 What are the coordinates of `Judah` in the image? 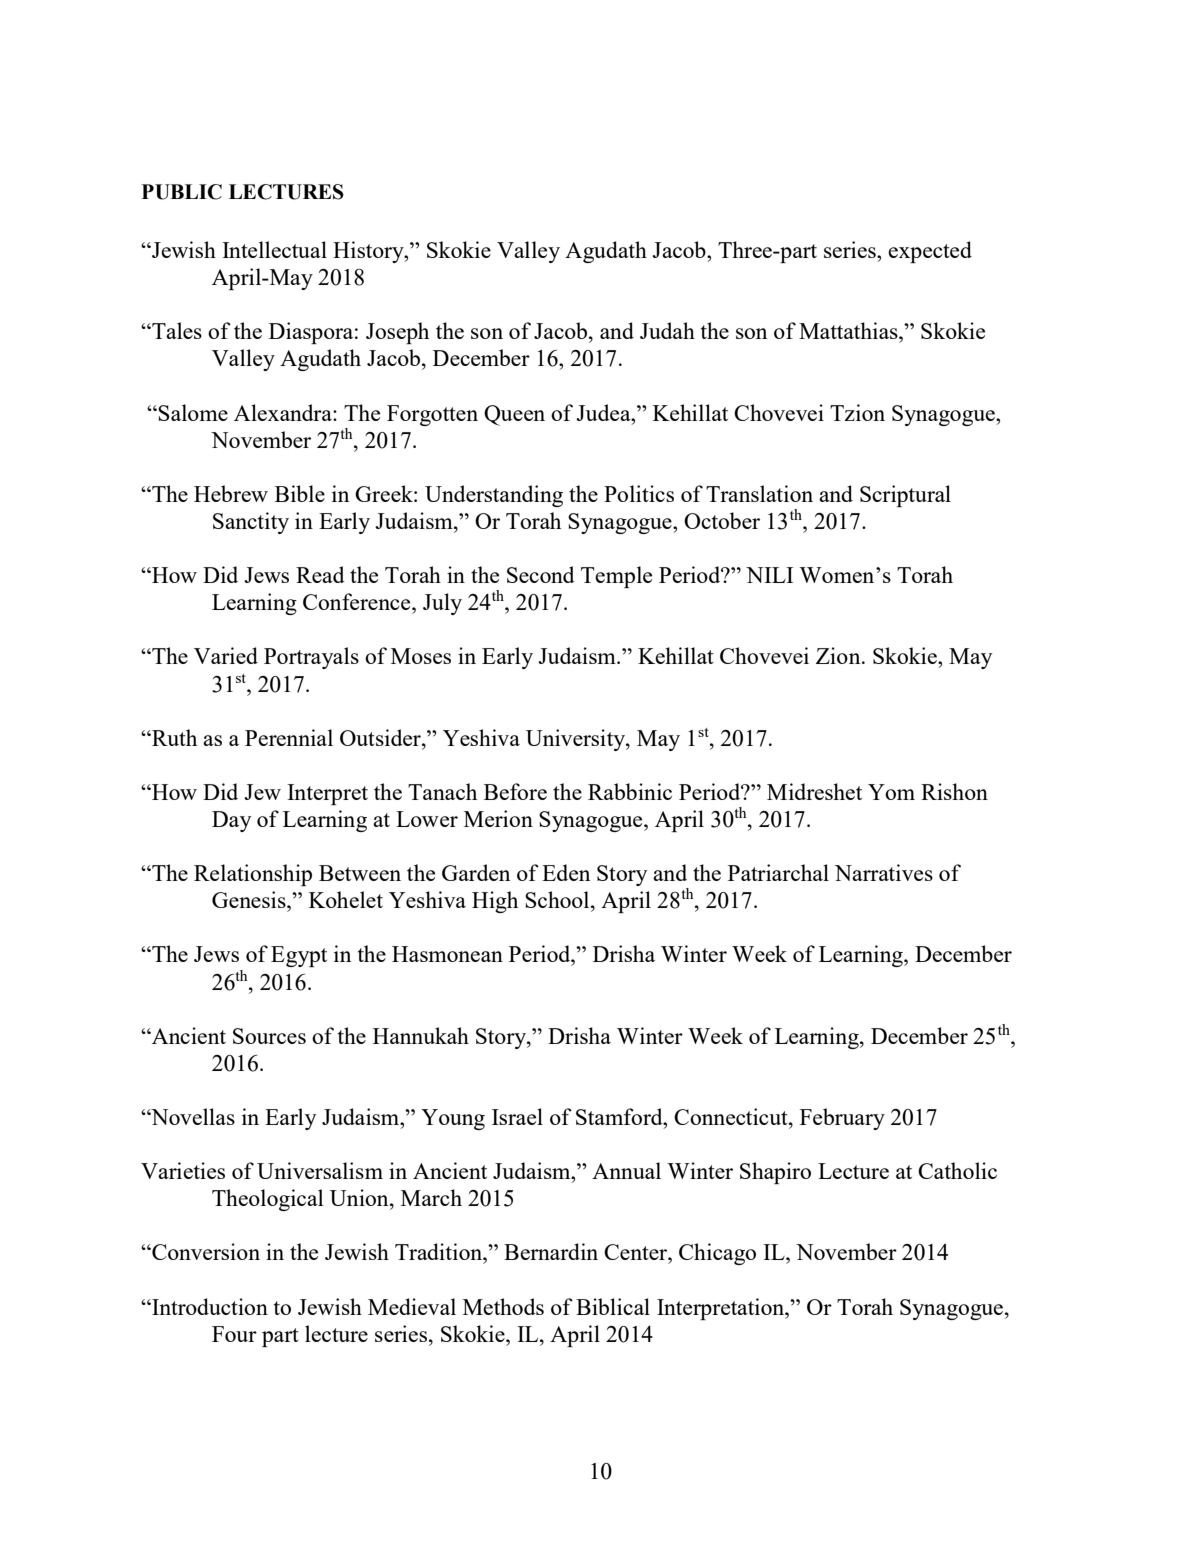 It's located at (667, 330).
